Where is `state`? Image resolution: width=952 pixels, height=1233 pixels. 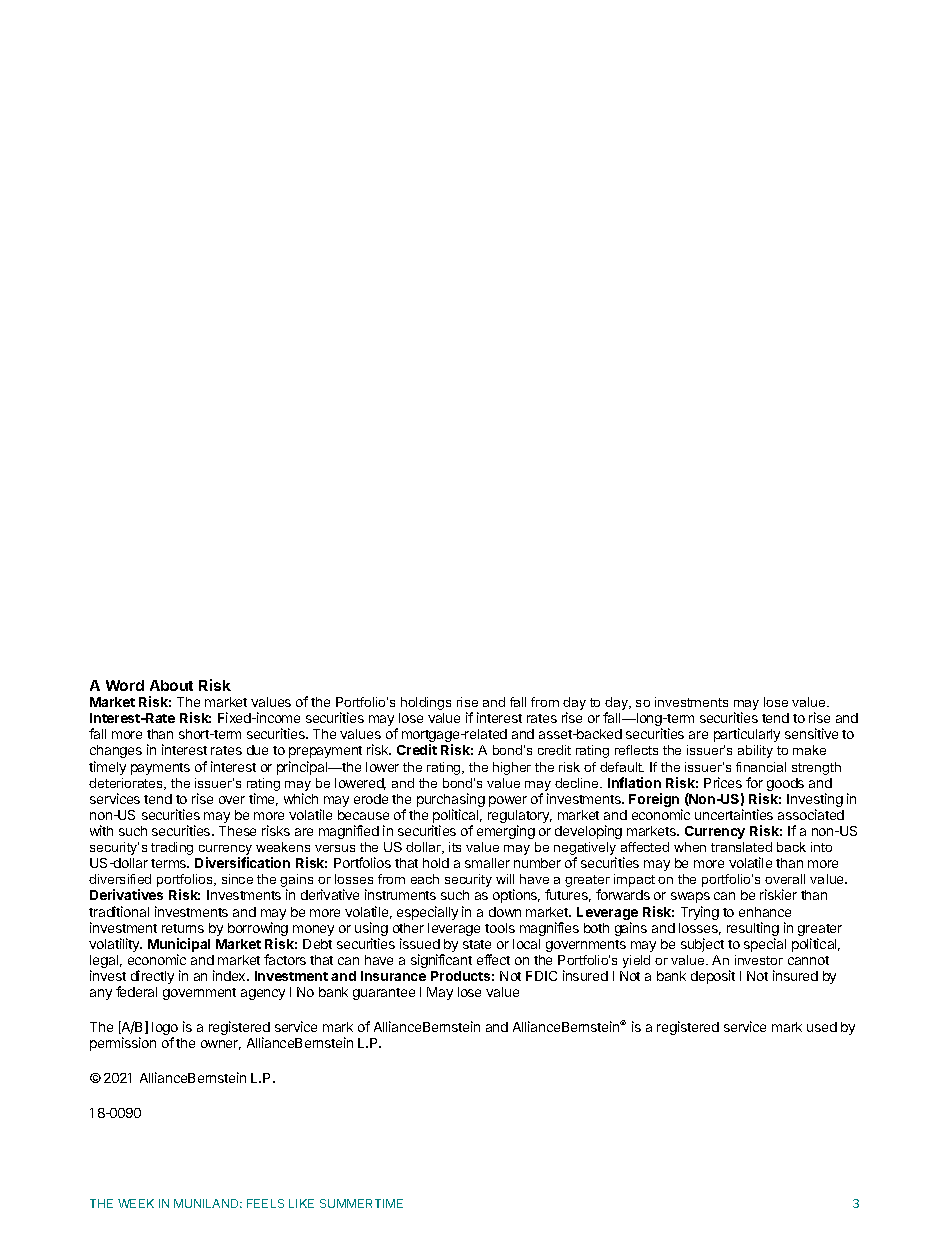
state is located at coordinates (477, 944).
